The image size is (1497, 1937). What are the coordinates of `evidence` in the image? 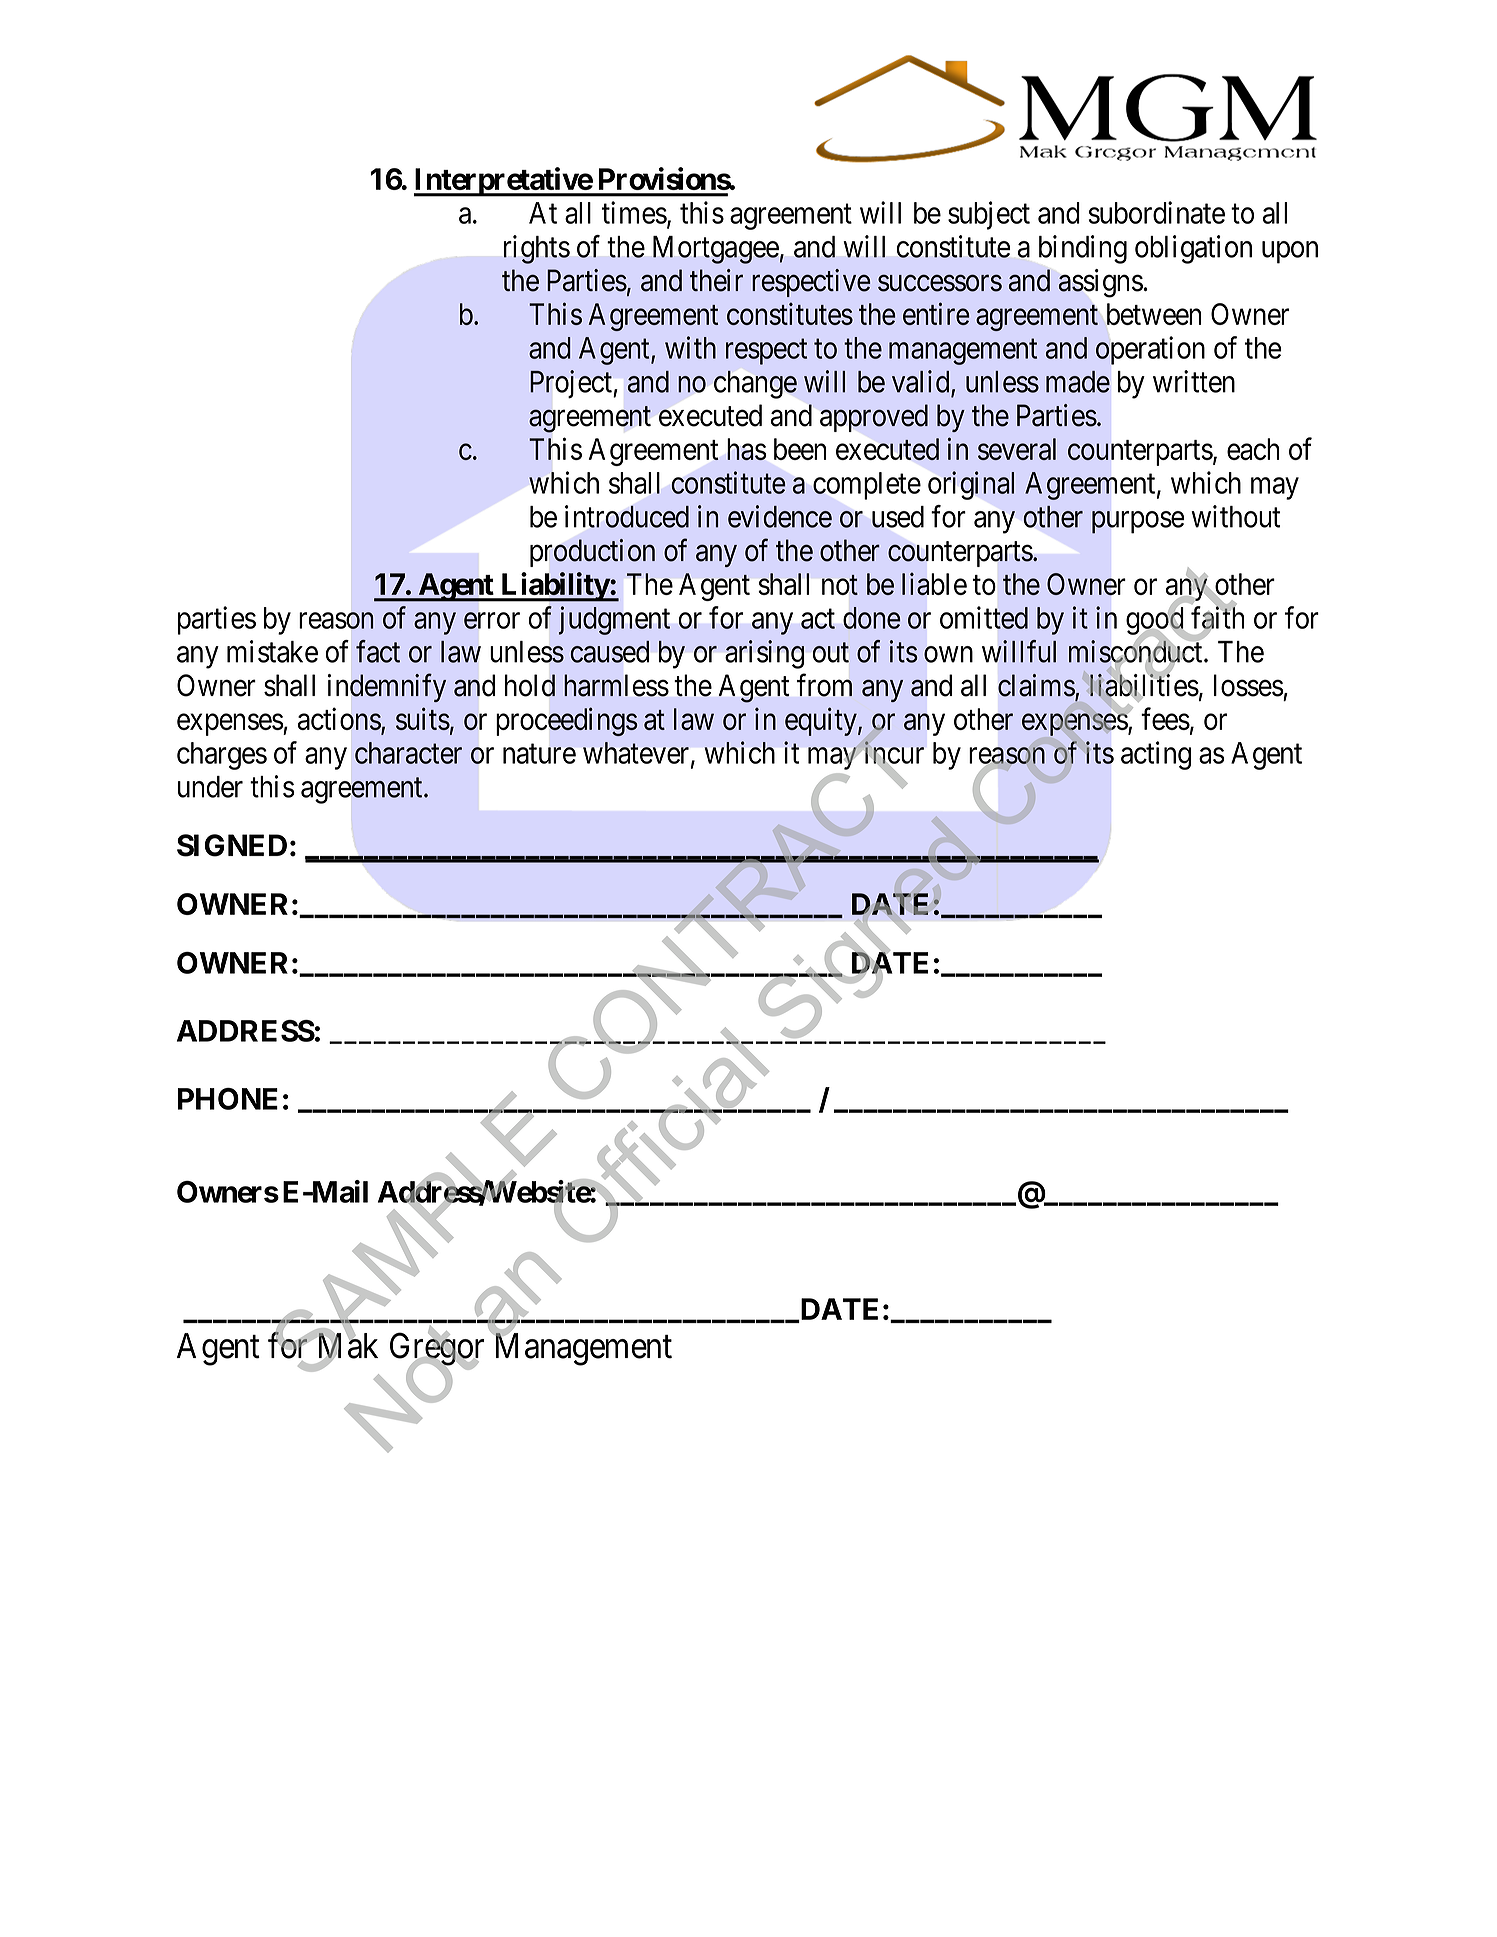 It's located at (780, 516).
